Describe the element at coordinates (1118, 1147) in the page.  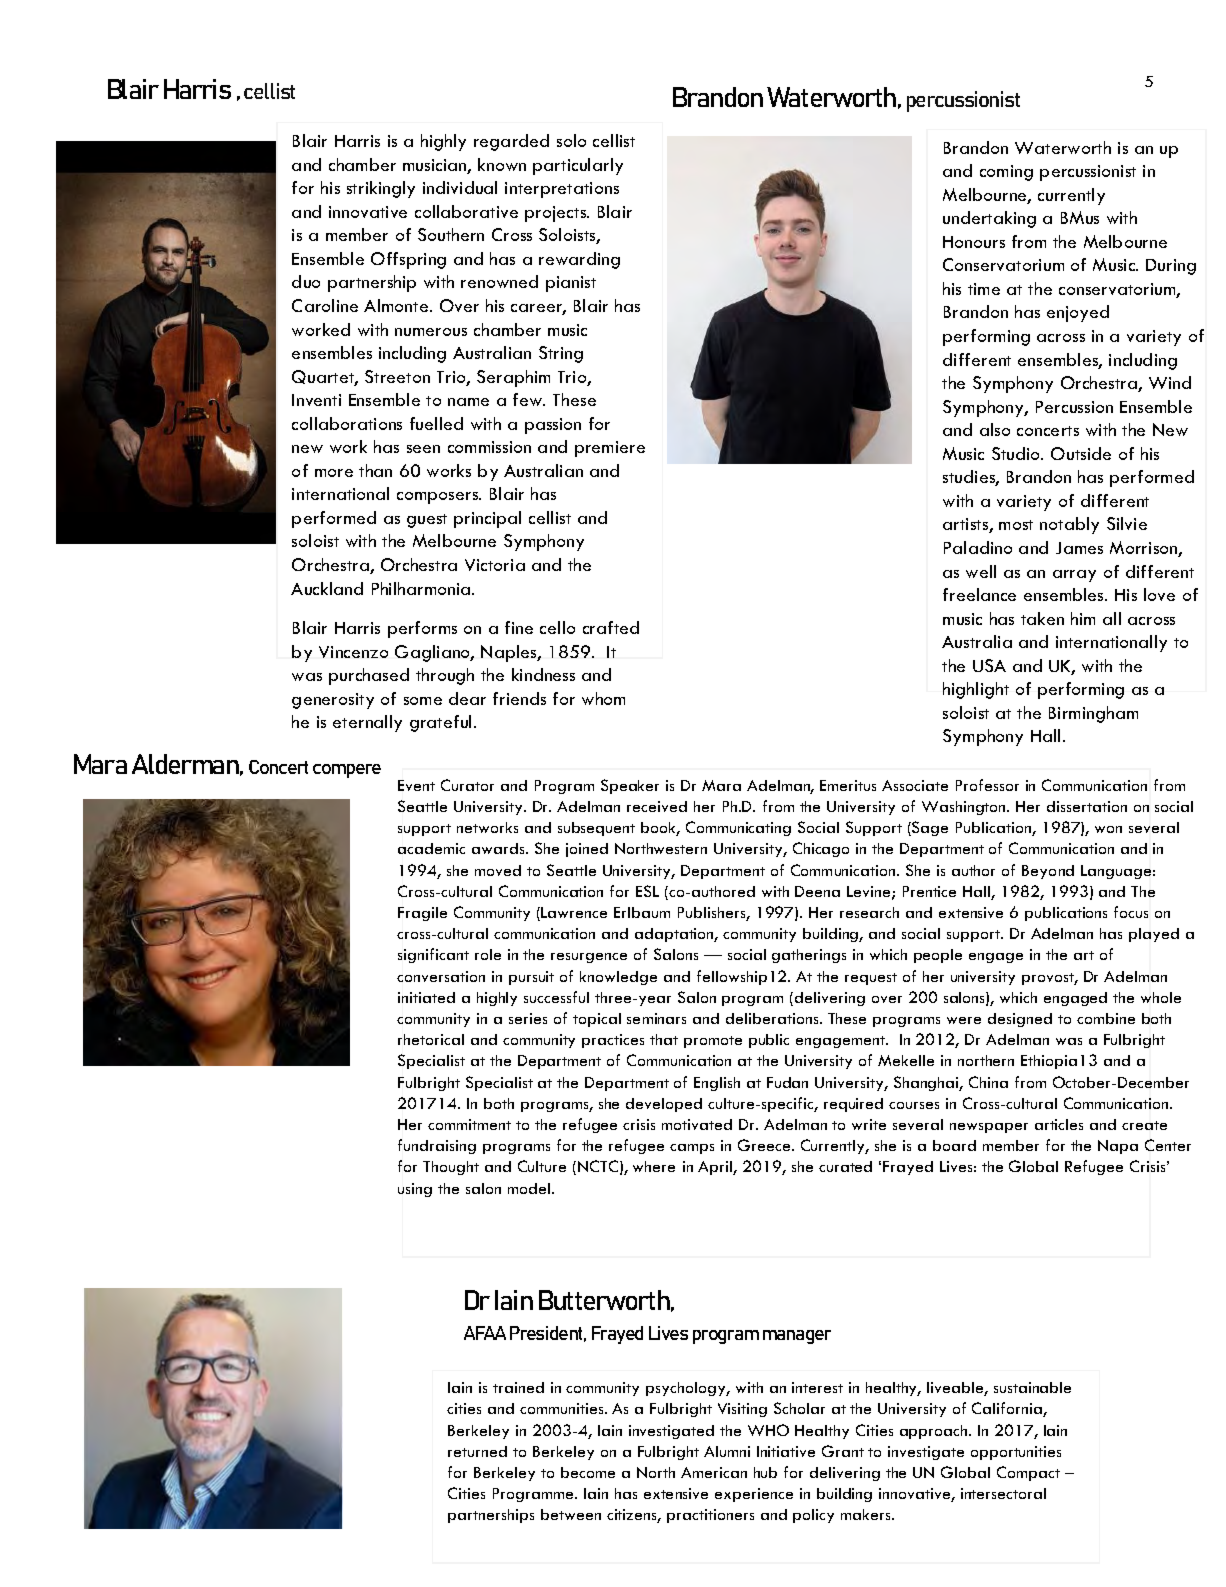
I see `Napa` at that location.
